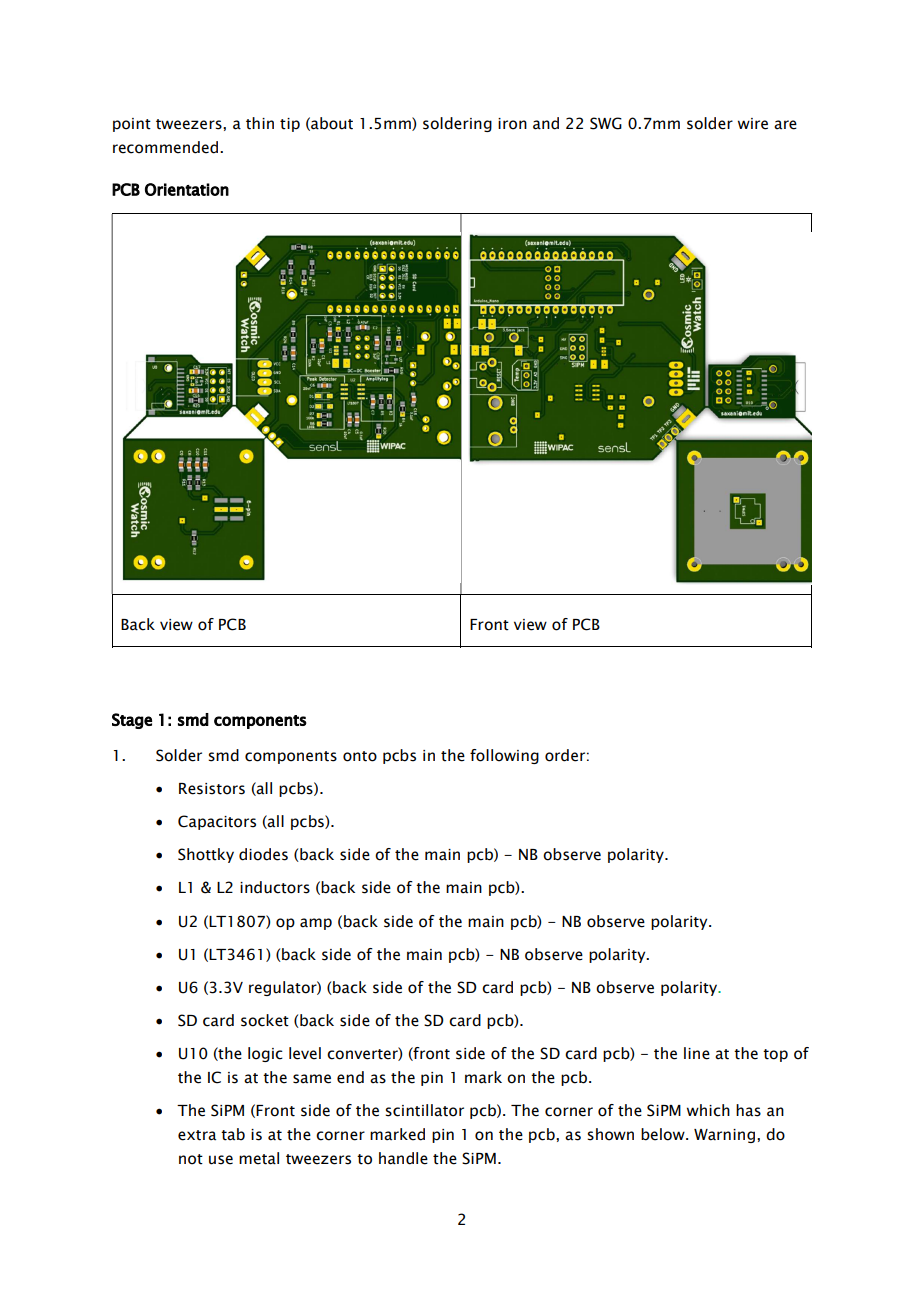 This screenshot has width=924, height=1308. I want to click on extra, so click(197, 1135).
